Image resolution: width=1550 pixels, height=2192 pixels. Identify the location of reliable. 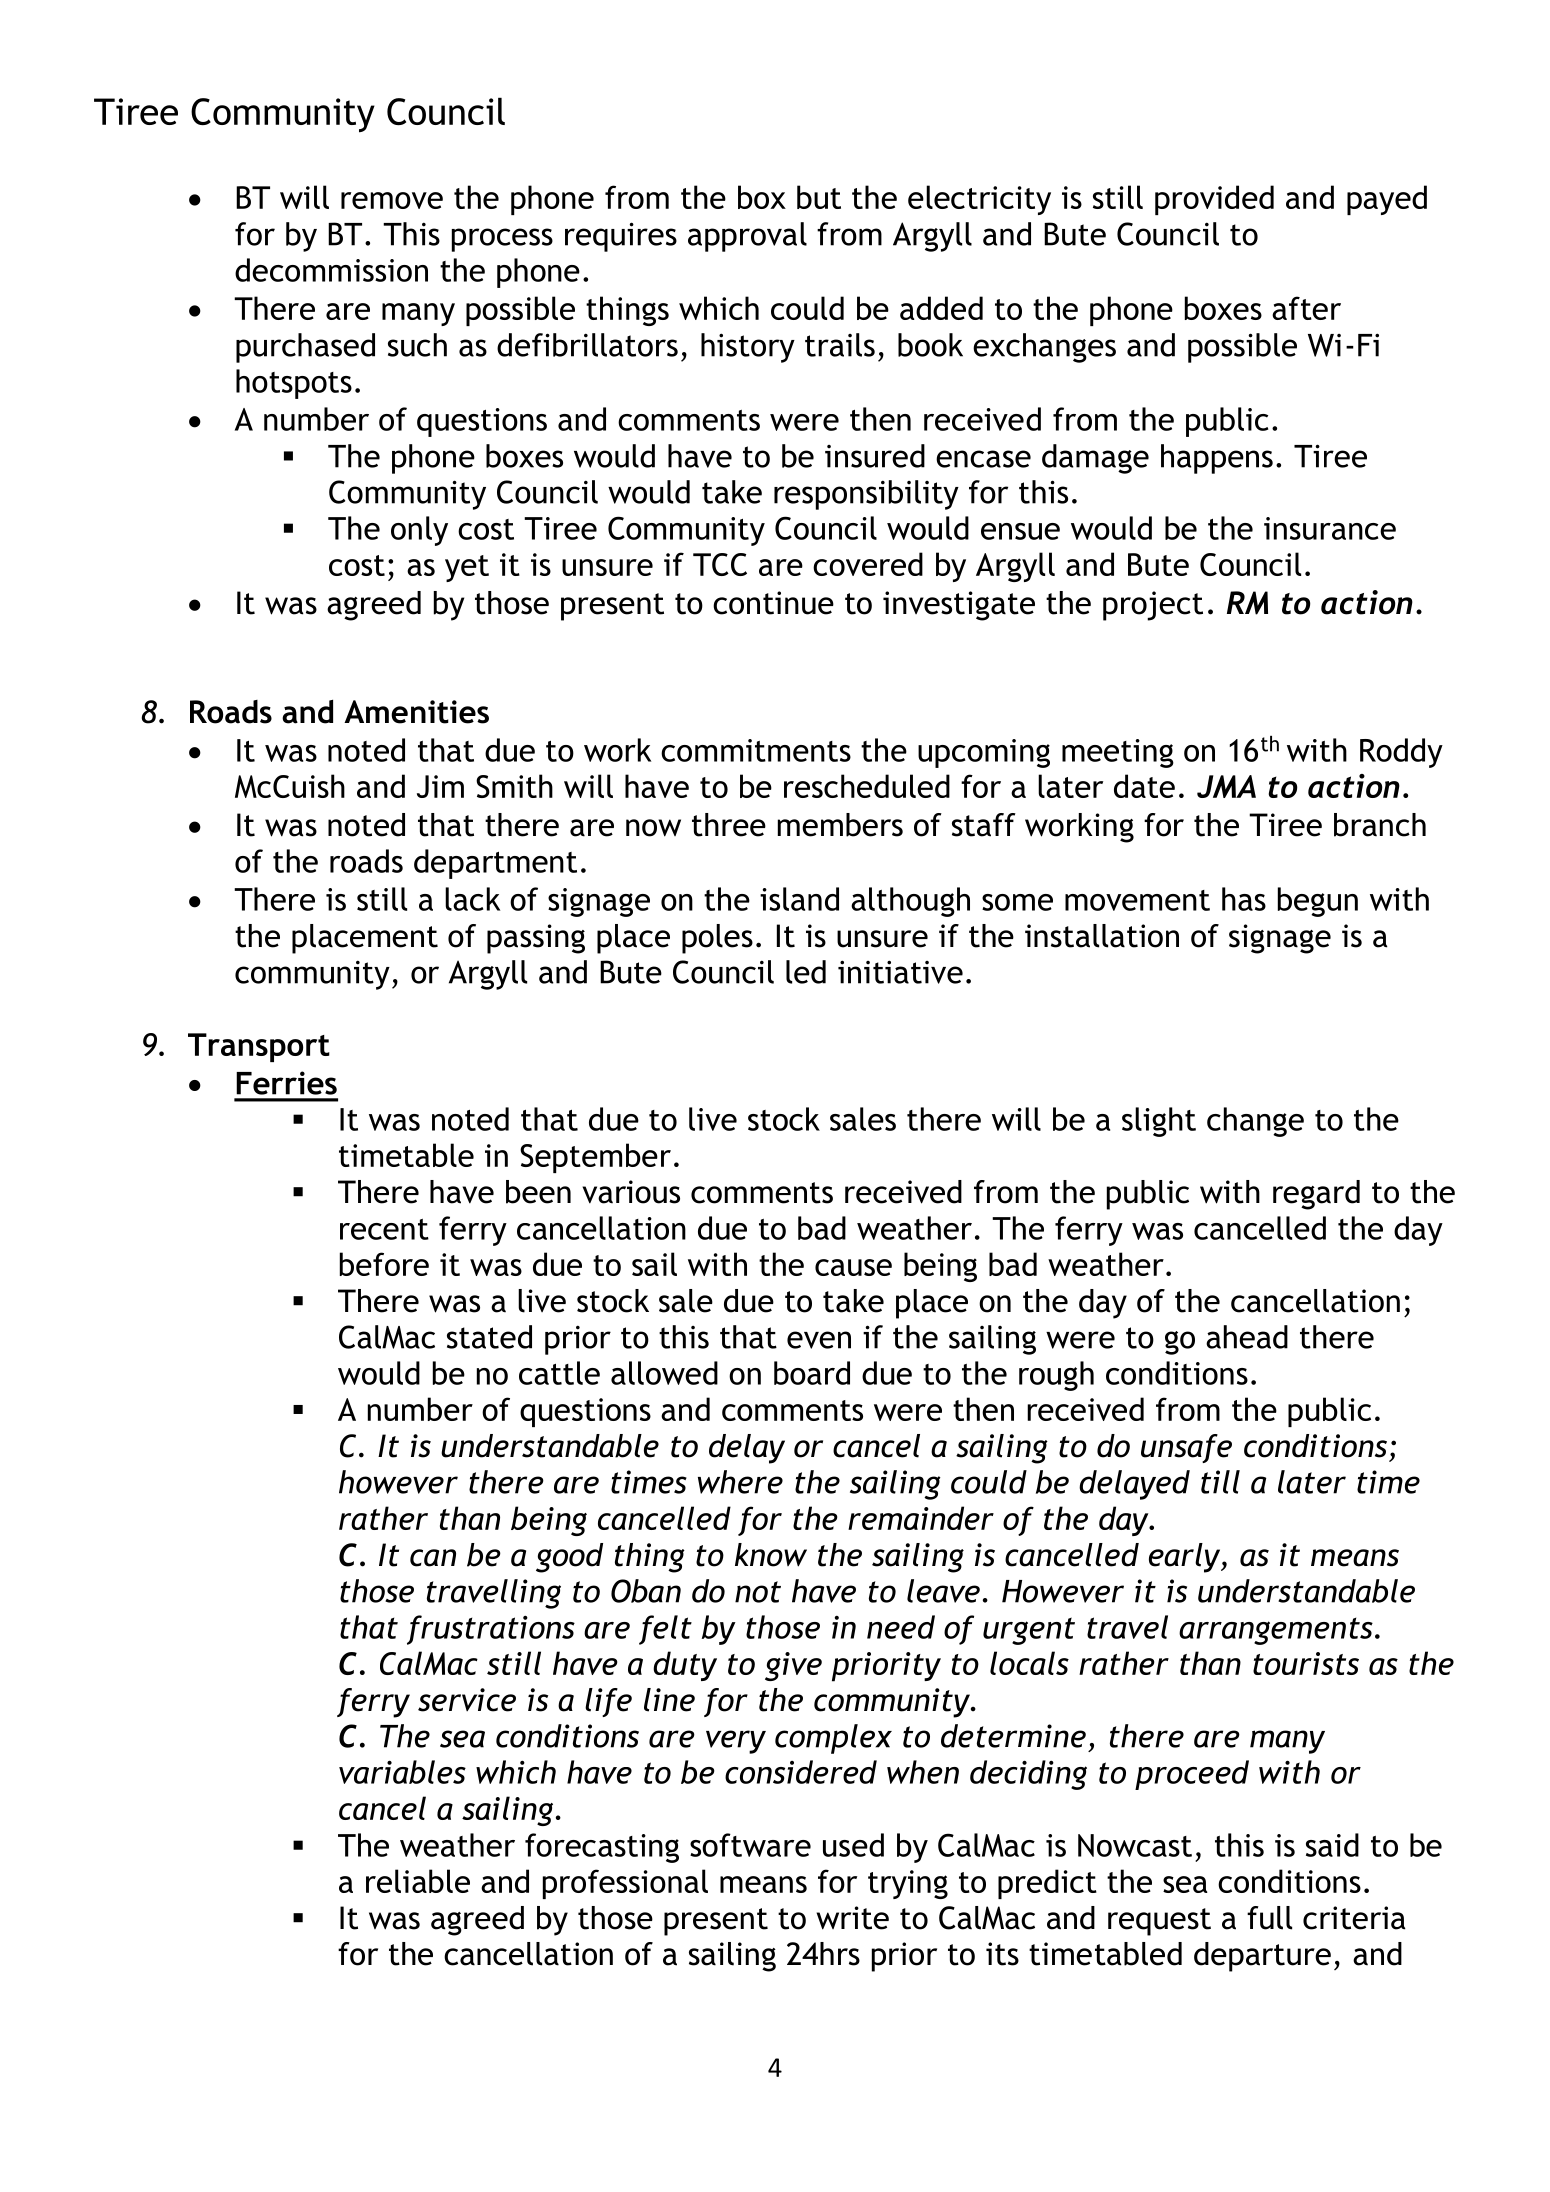
(418, 1881).
